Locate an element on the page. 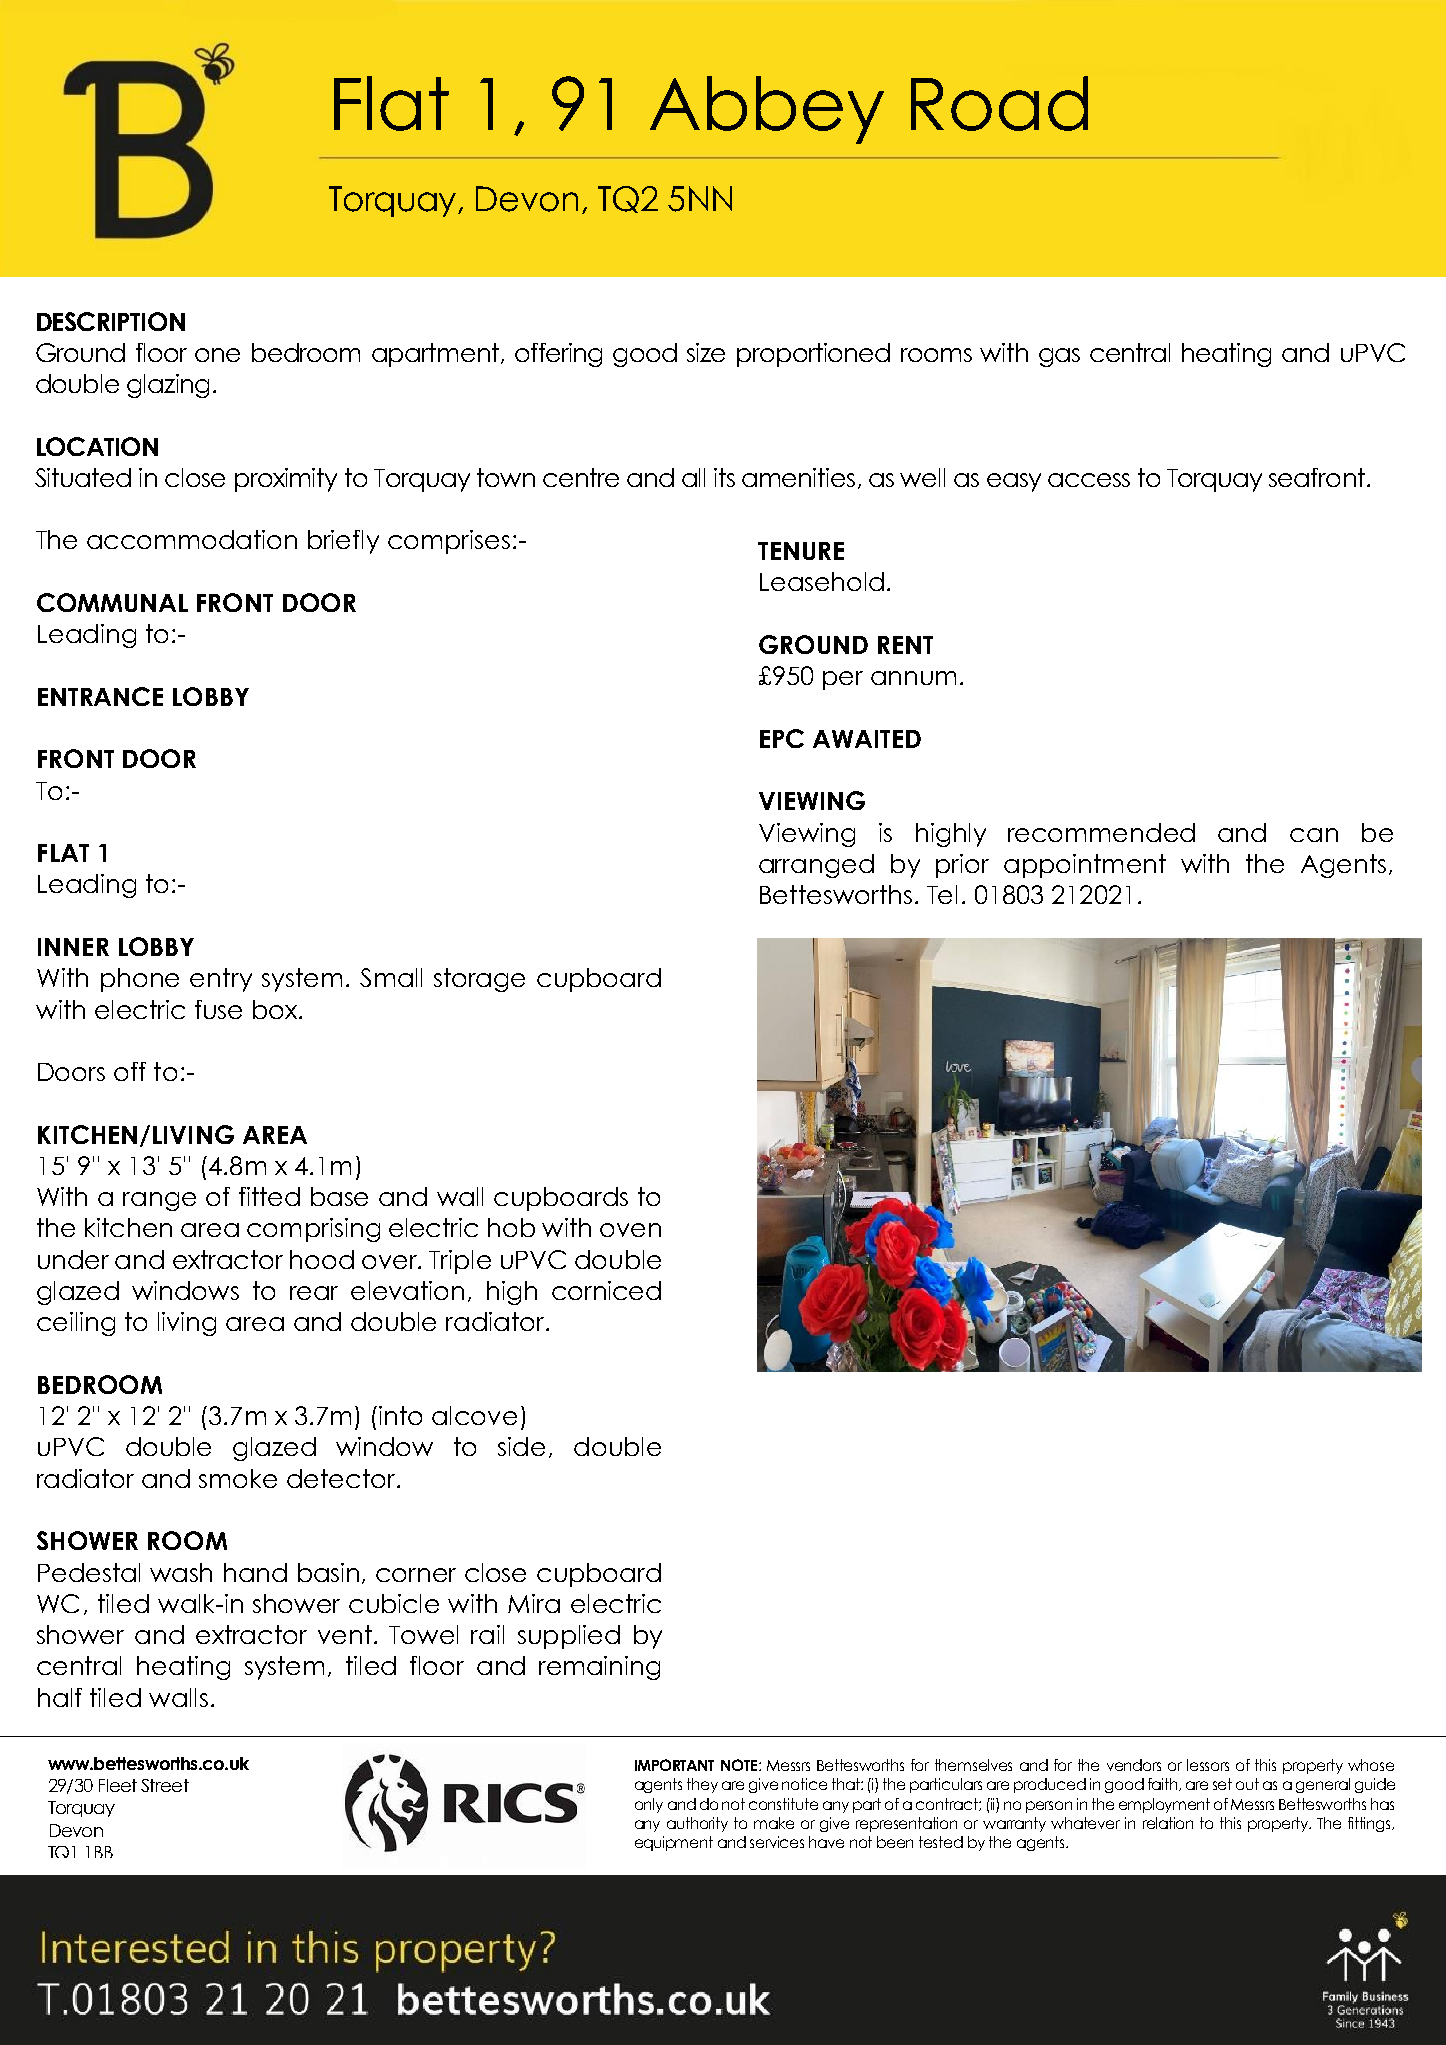  they is located at coordinates (702, 1785).
